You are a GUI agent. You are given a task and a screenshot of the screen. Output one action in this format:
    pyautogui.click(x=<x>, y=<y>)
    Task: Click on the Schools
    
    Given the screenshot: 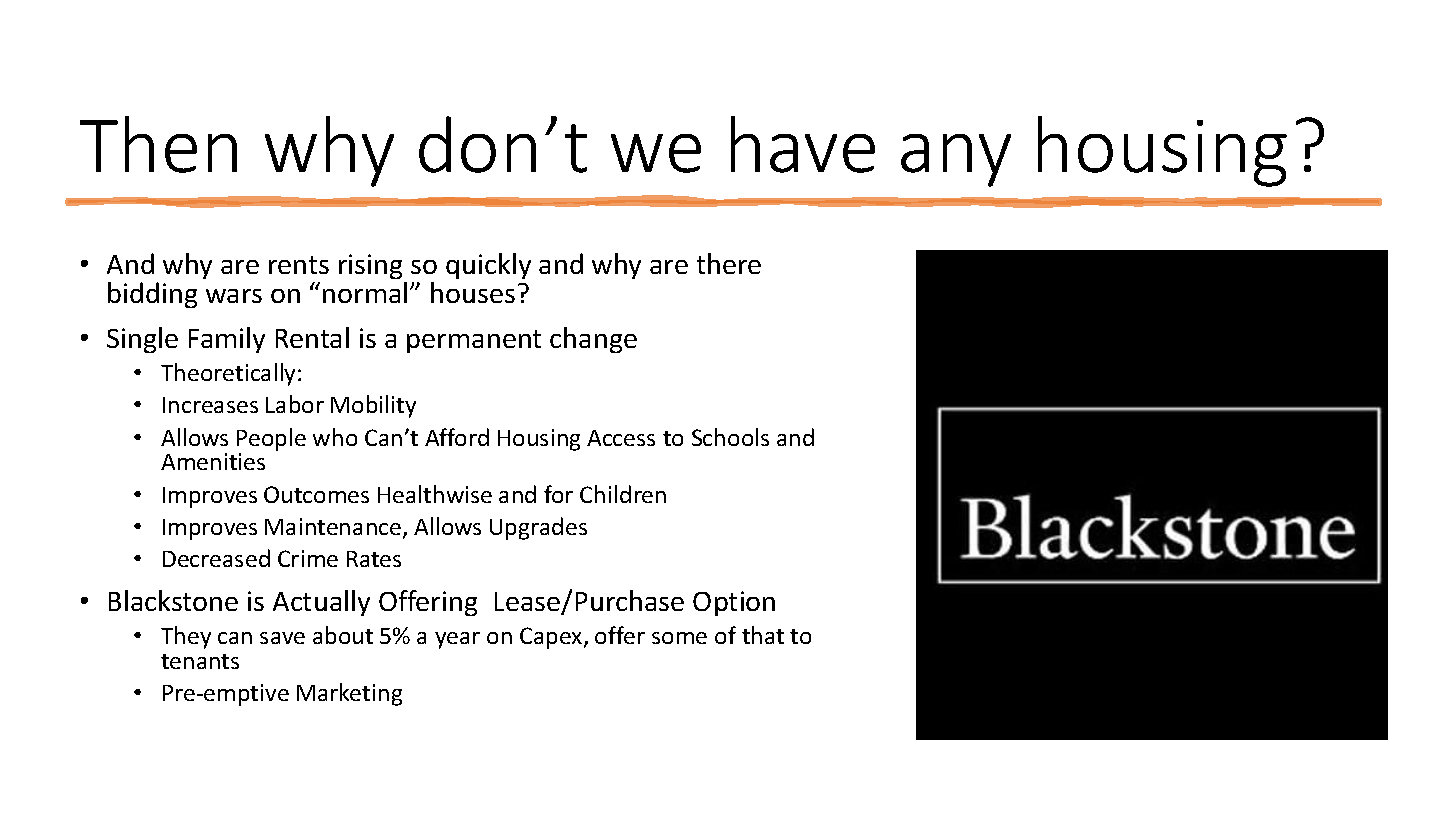 What is the action you would take?
    pyautogui.click(x=730, y=437)
